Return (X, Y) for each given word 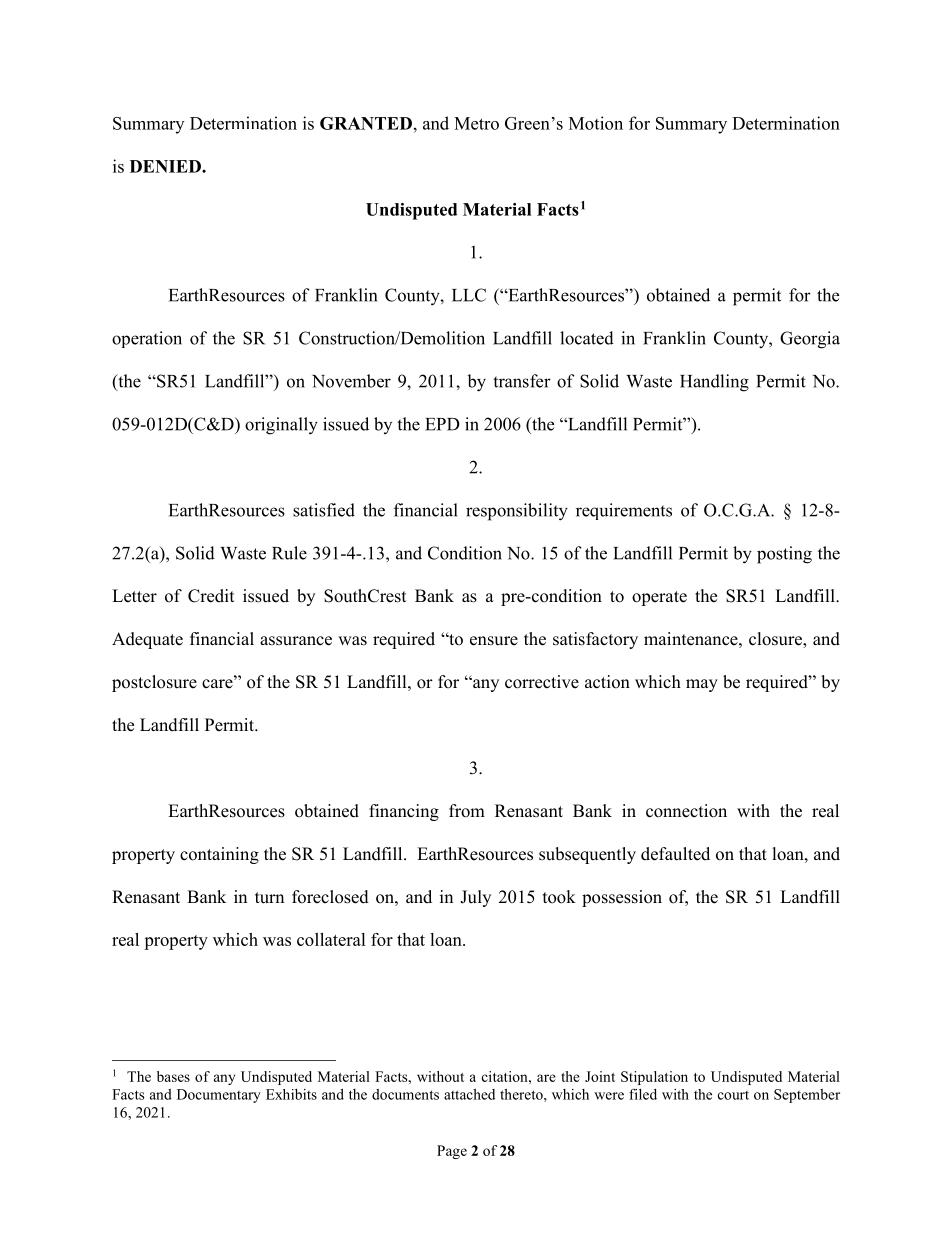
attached (469, 1094)
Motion (596, 123)
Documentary (219, 1096)
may (702, 685)
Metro (476, 123)
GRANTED (366, 123)
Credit (211, 596)
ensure (494, 641)
